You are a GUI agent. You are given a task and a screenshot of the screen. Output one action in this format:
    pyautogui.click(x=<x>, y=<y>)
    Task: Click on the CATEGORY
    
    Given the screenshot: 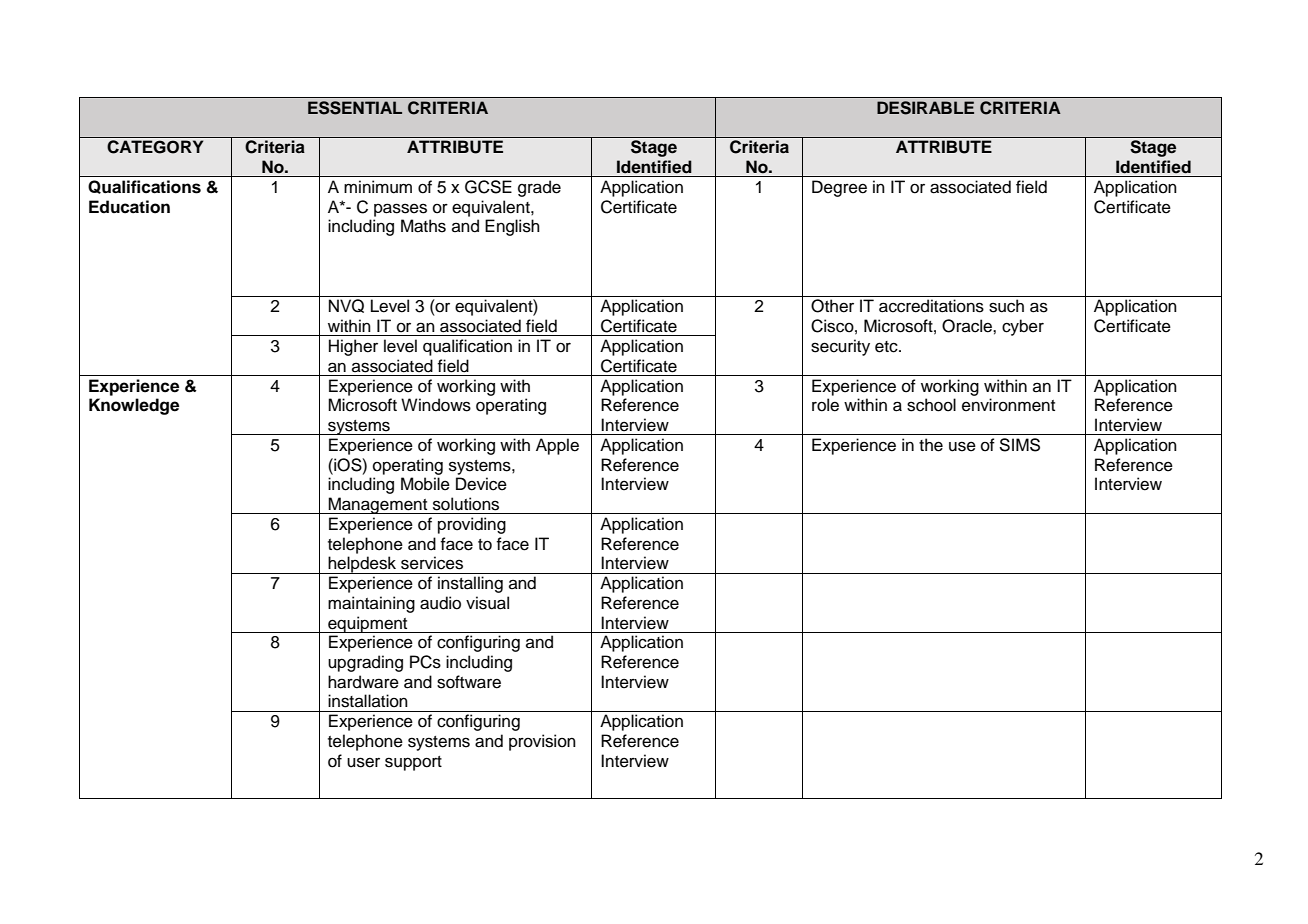 What is the action you would take?
    pyautogui.click(x=155, y=147)
